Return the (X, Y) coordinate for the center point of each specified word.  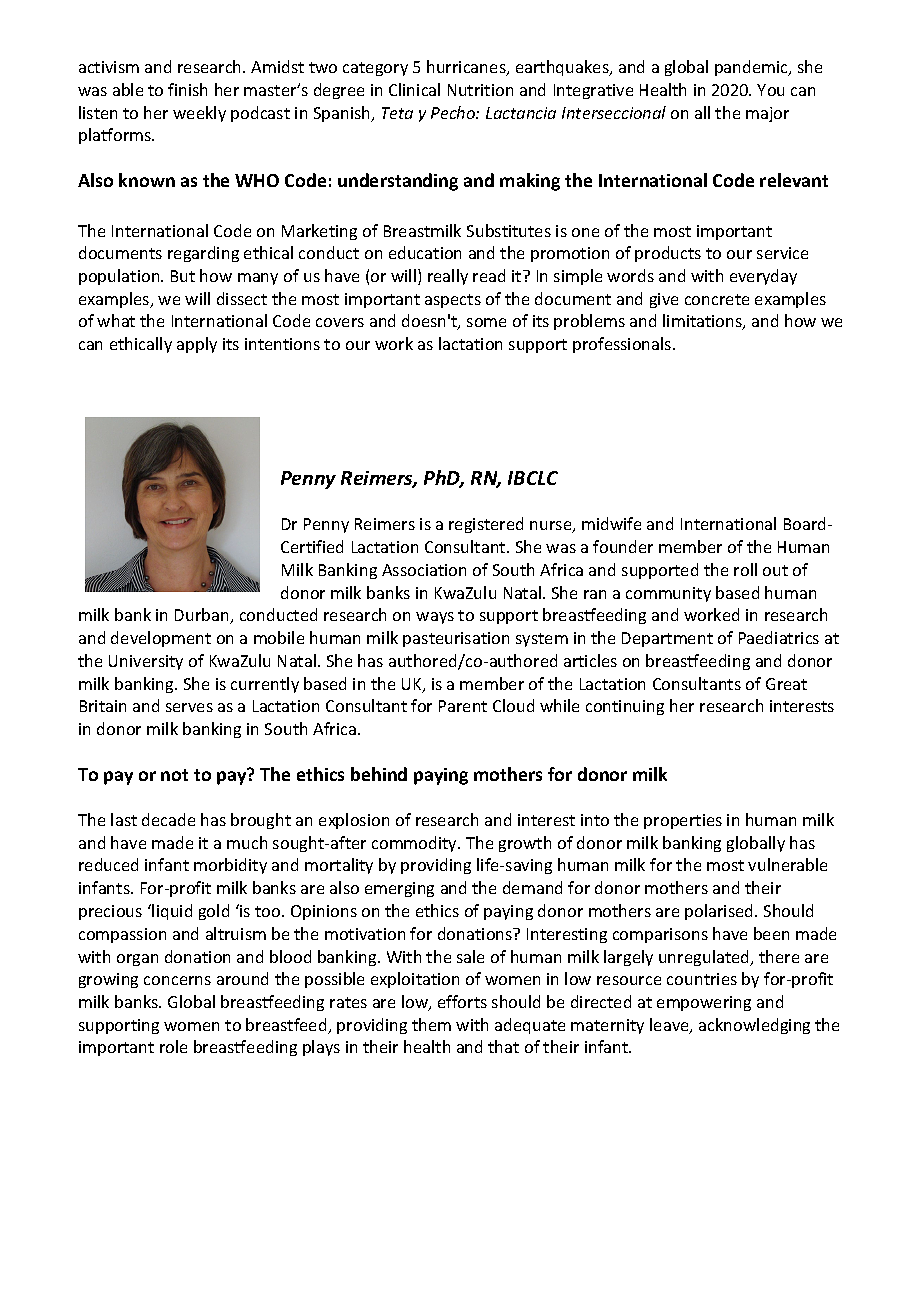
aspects (453, 301)
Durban (203, 616)
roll (745, 569)
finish (187, 89)
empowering (704, 1003)
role (173, 1046)
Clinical (414, 89)
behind (379, 774)
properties (683, 821)
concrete (717, 299)
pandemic (753, 68)
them (431, 1024)
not (174, 775)
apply (197, 345)
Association (424, 570)
